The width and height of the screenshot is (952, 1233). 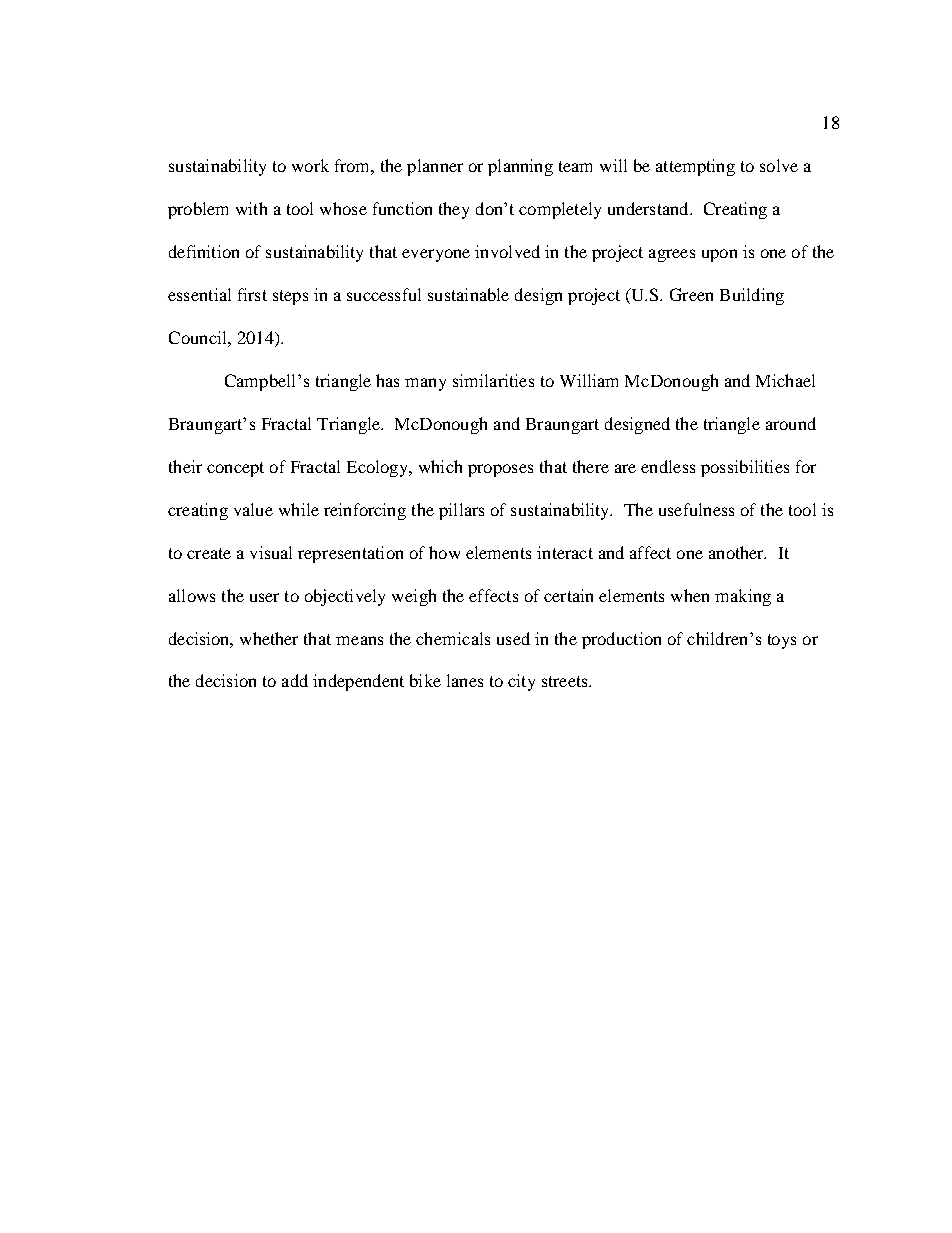 I want to click on lanes, so click(x=465, y=680).
